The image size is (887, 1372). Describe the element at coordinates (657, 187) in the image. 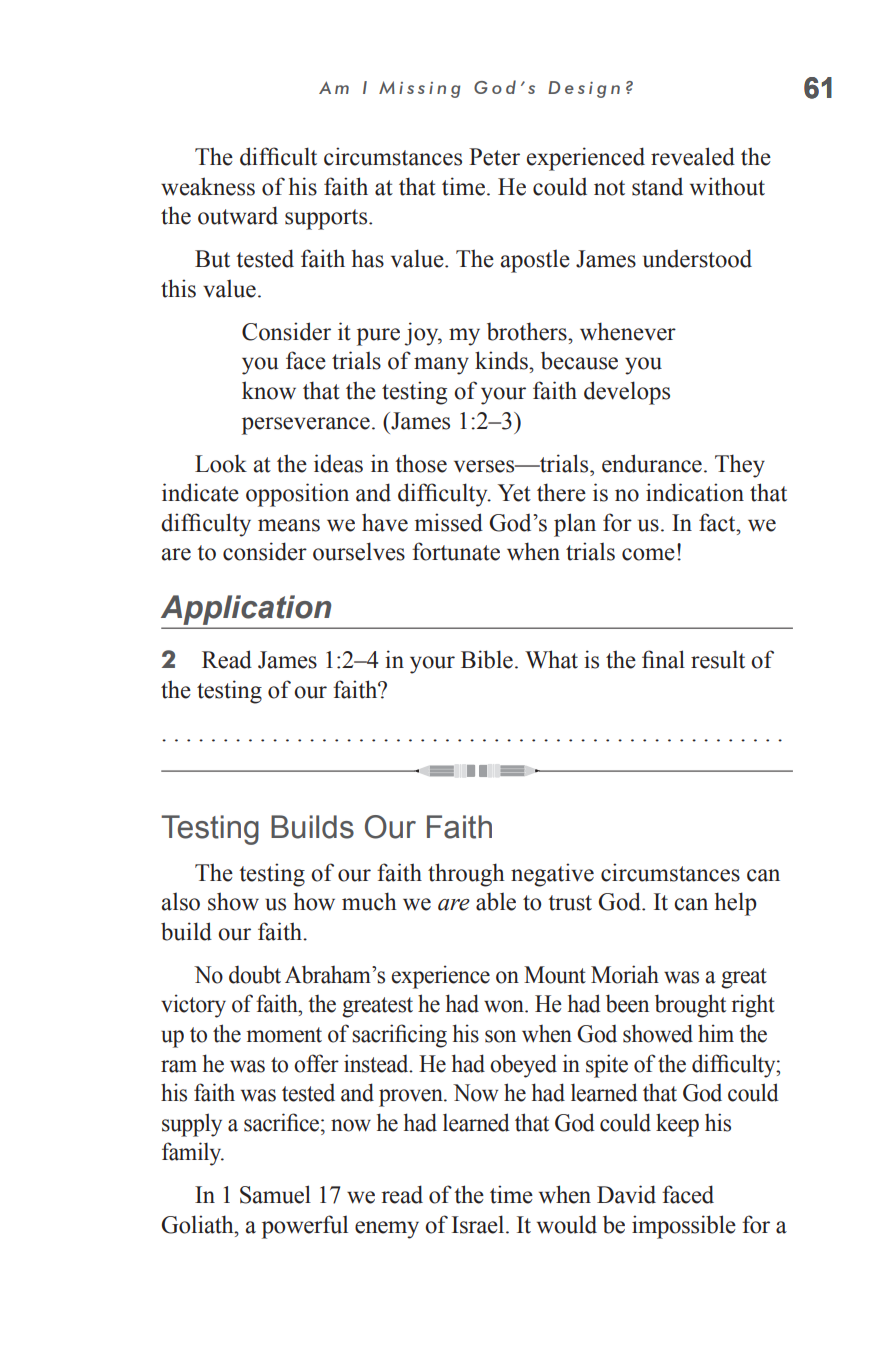

I see `stand` at that location.
